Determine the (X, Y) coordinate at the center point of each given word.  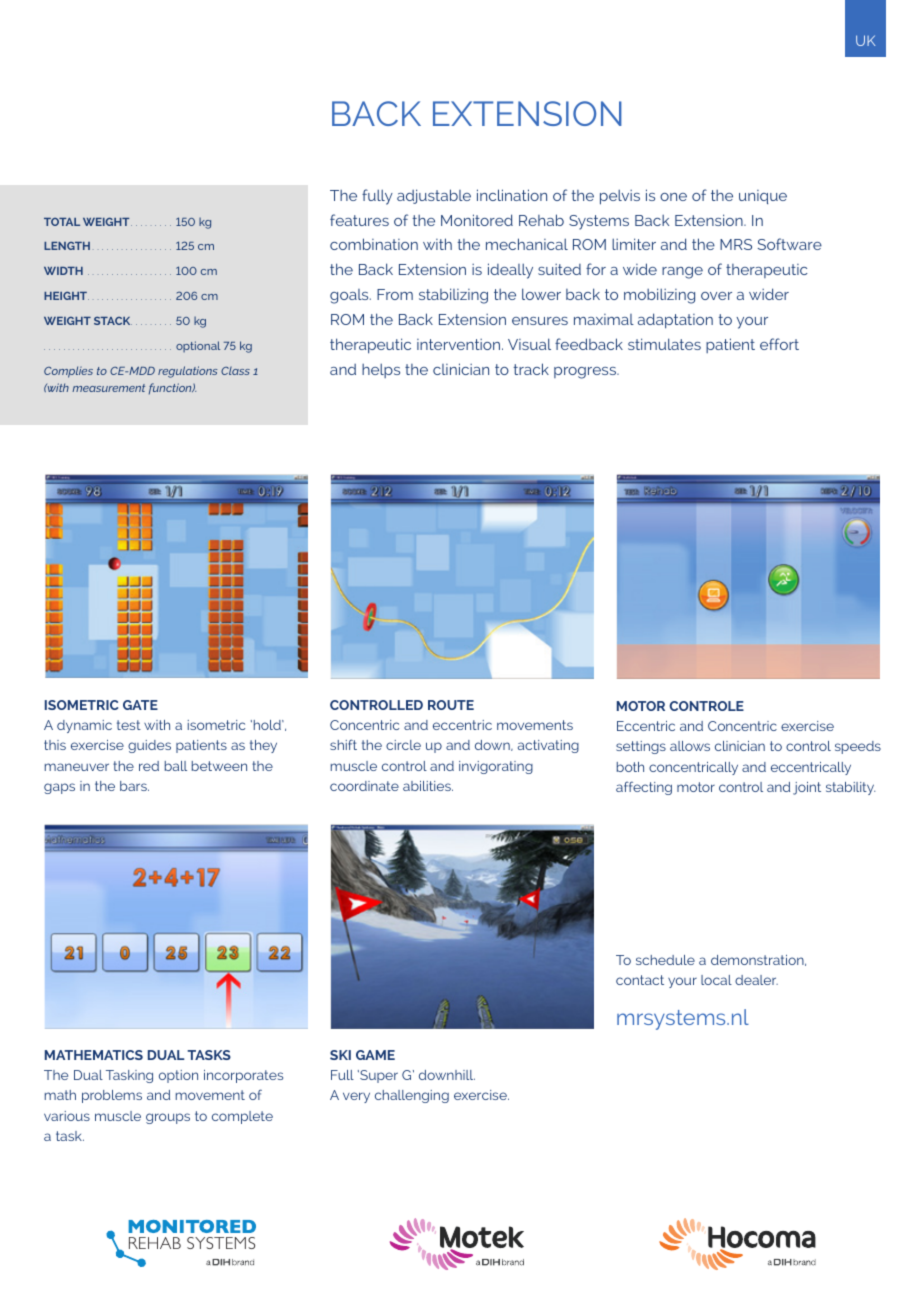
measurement (108, 388)
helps (381, 370)
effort (779, 344)
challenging (412, 1096)
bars (134, 786)
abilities (428, 786)
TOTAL (62, 222)
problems (112, 1096)
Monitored (477, 220)
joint (807, 788)
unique (763, 197)
